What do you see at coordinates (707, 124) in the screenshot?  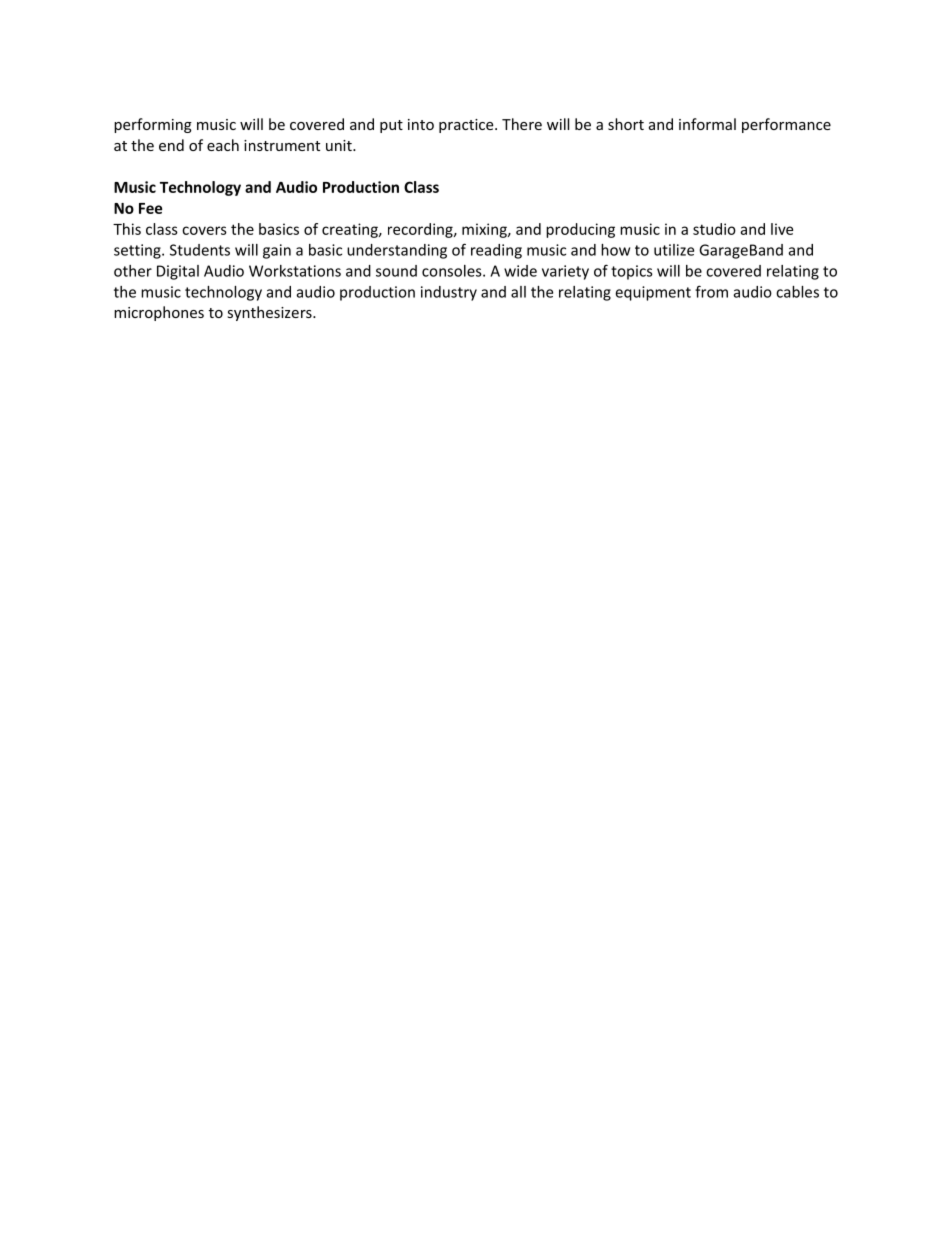 I see `informal` at bounding box center [707, 124].
